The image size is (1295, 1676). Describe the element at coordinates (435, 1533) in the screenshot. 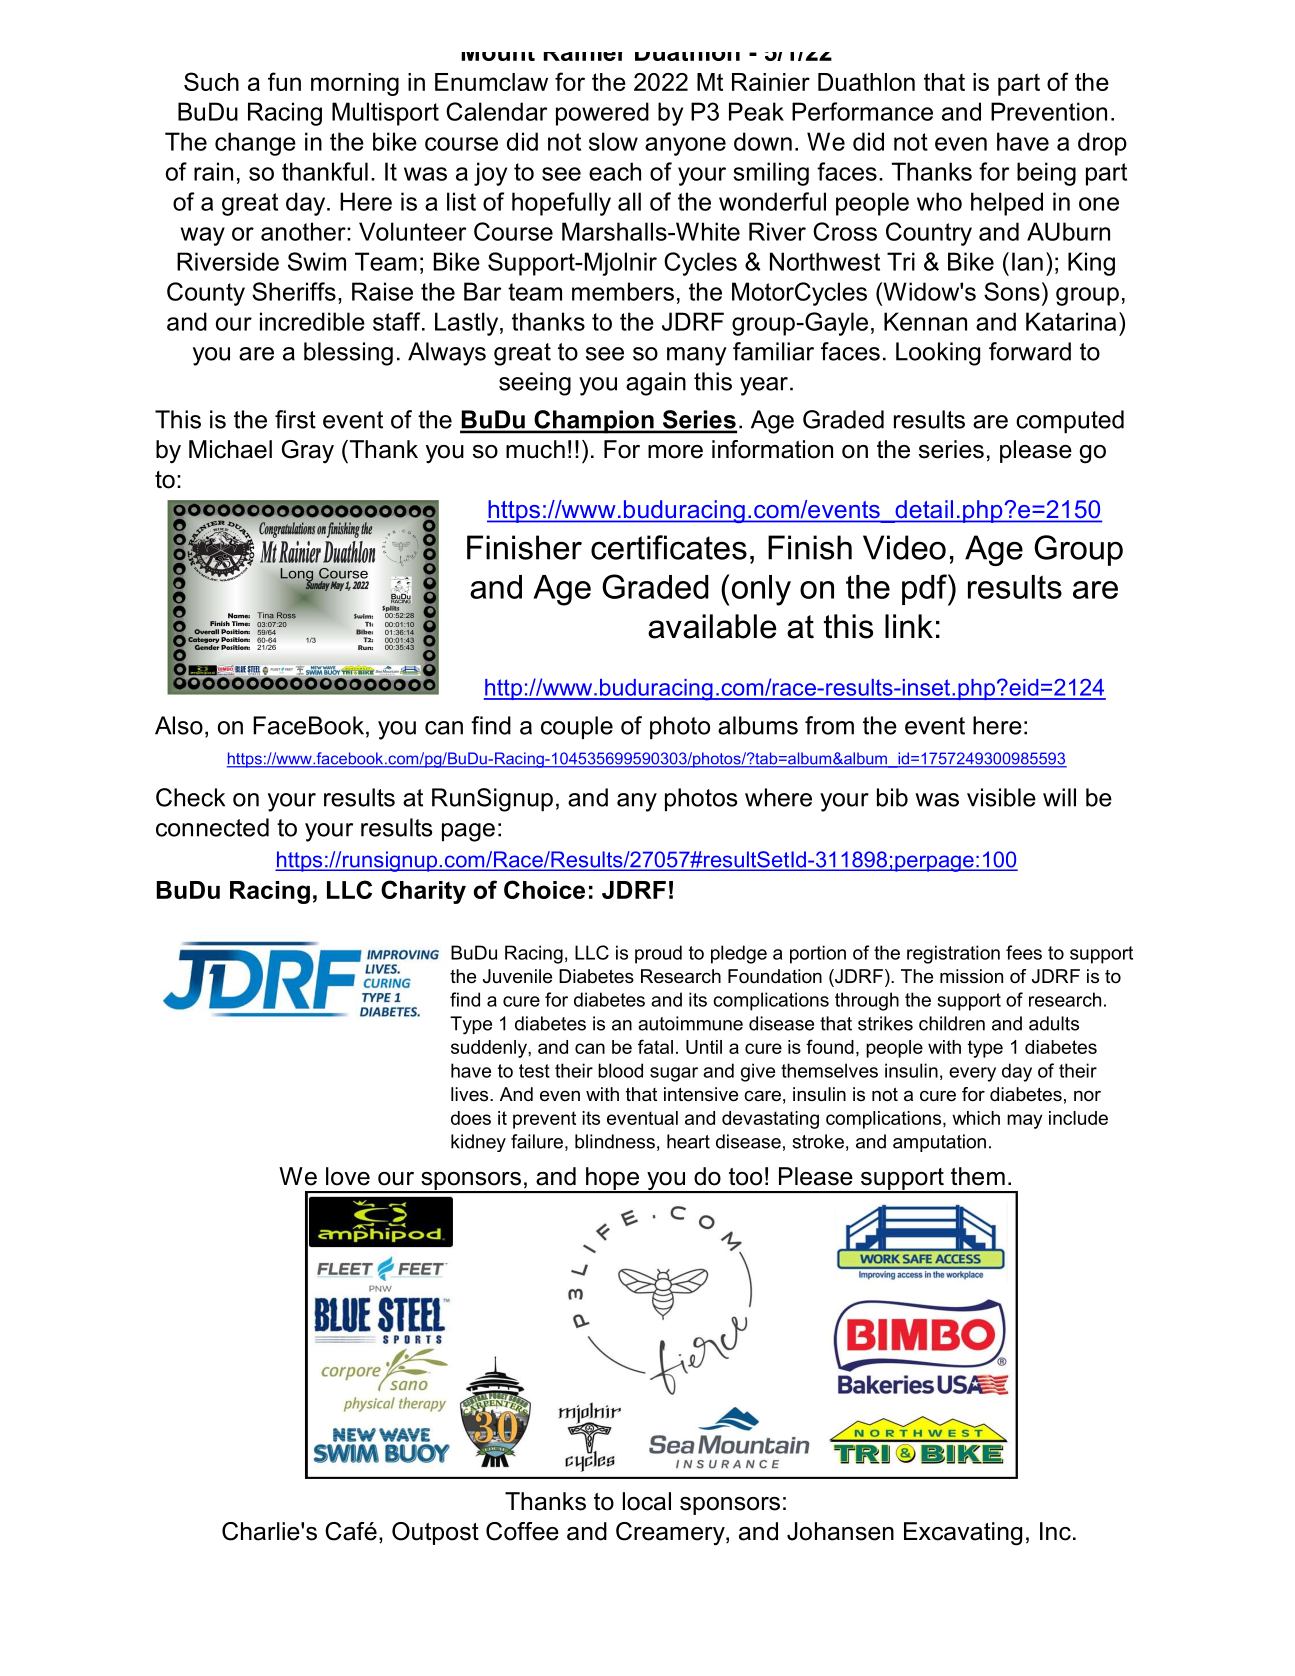

I see `Outpost` at that location.
